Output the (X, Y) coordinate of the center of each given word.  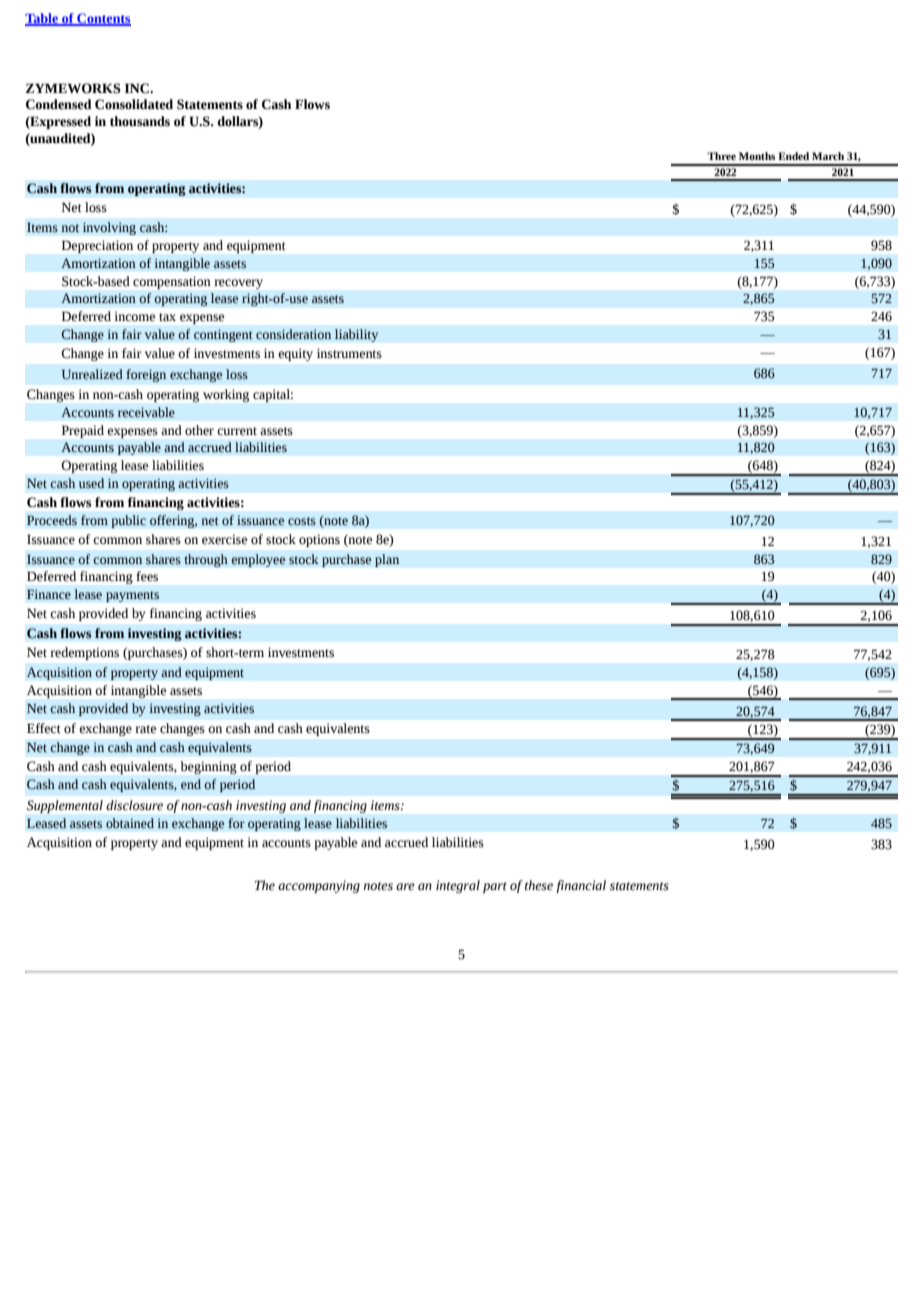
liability (356, 335)
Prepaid (83, 431)
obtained (130, 823)
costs (302, 521)
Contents (103, 19)
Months (757, 156)
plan (387, 560)
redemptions (84, 653)
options (319, 540)
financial (581, 886)
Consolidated (134, 104)
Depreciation (97, 246)
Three (721, 156)
